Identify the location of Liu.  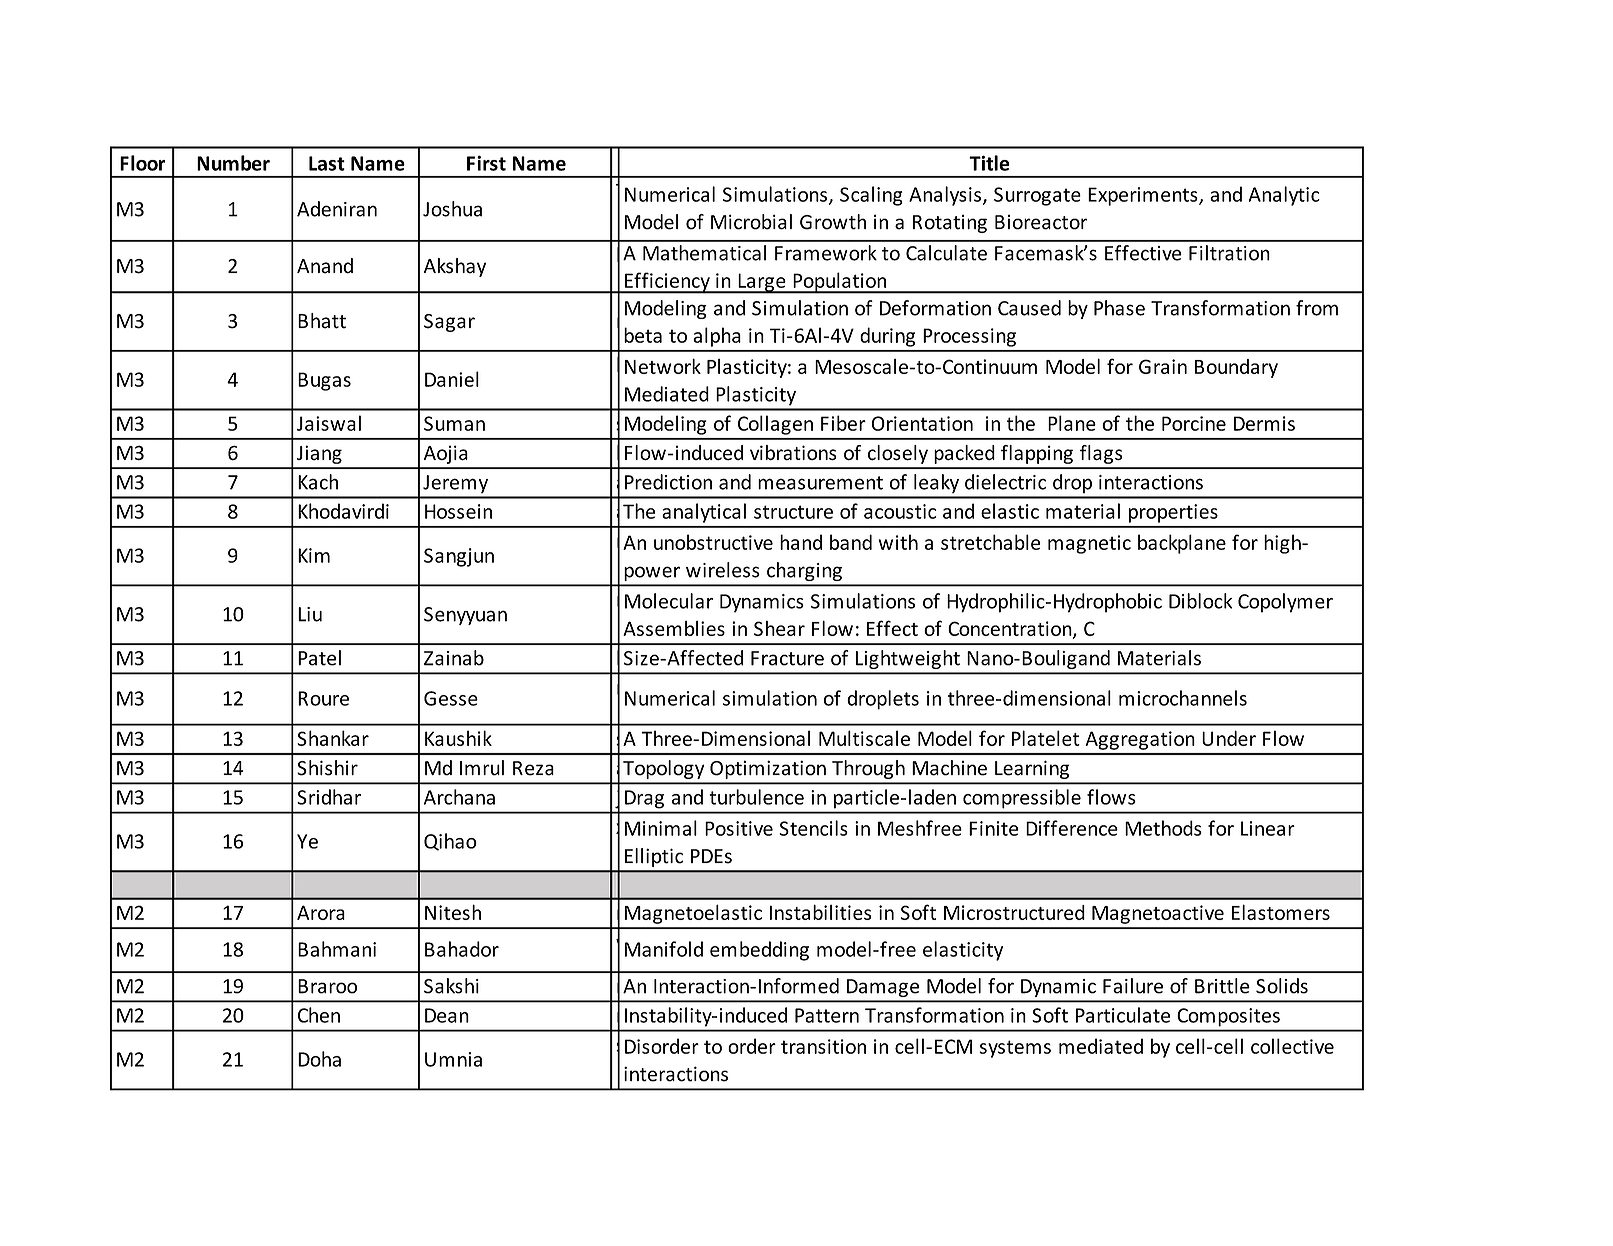
(310, 614).
